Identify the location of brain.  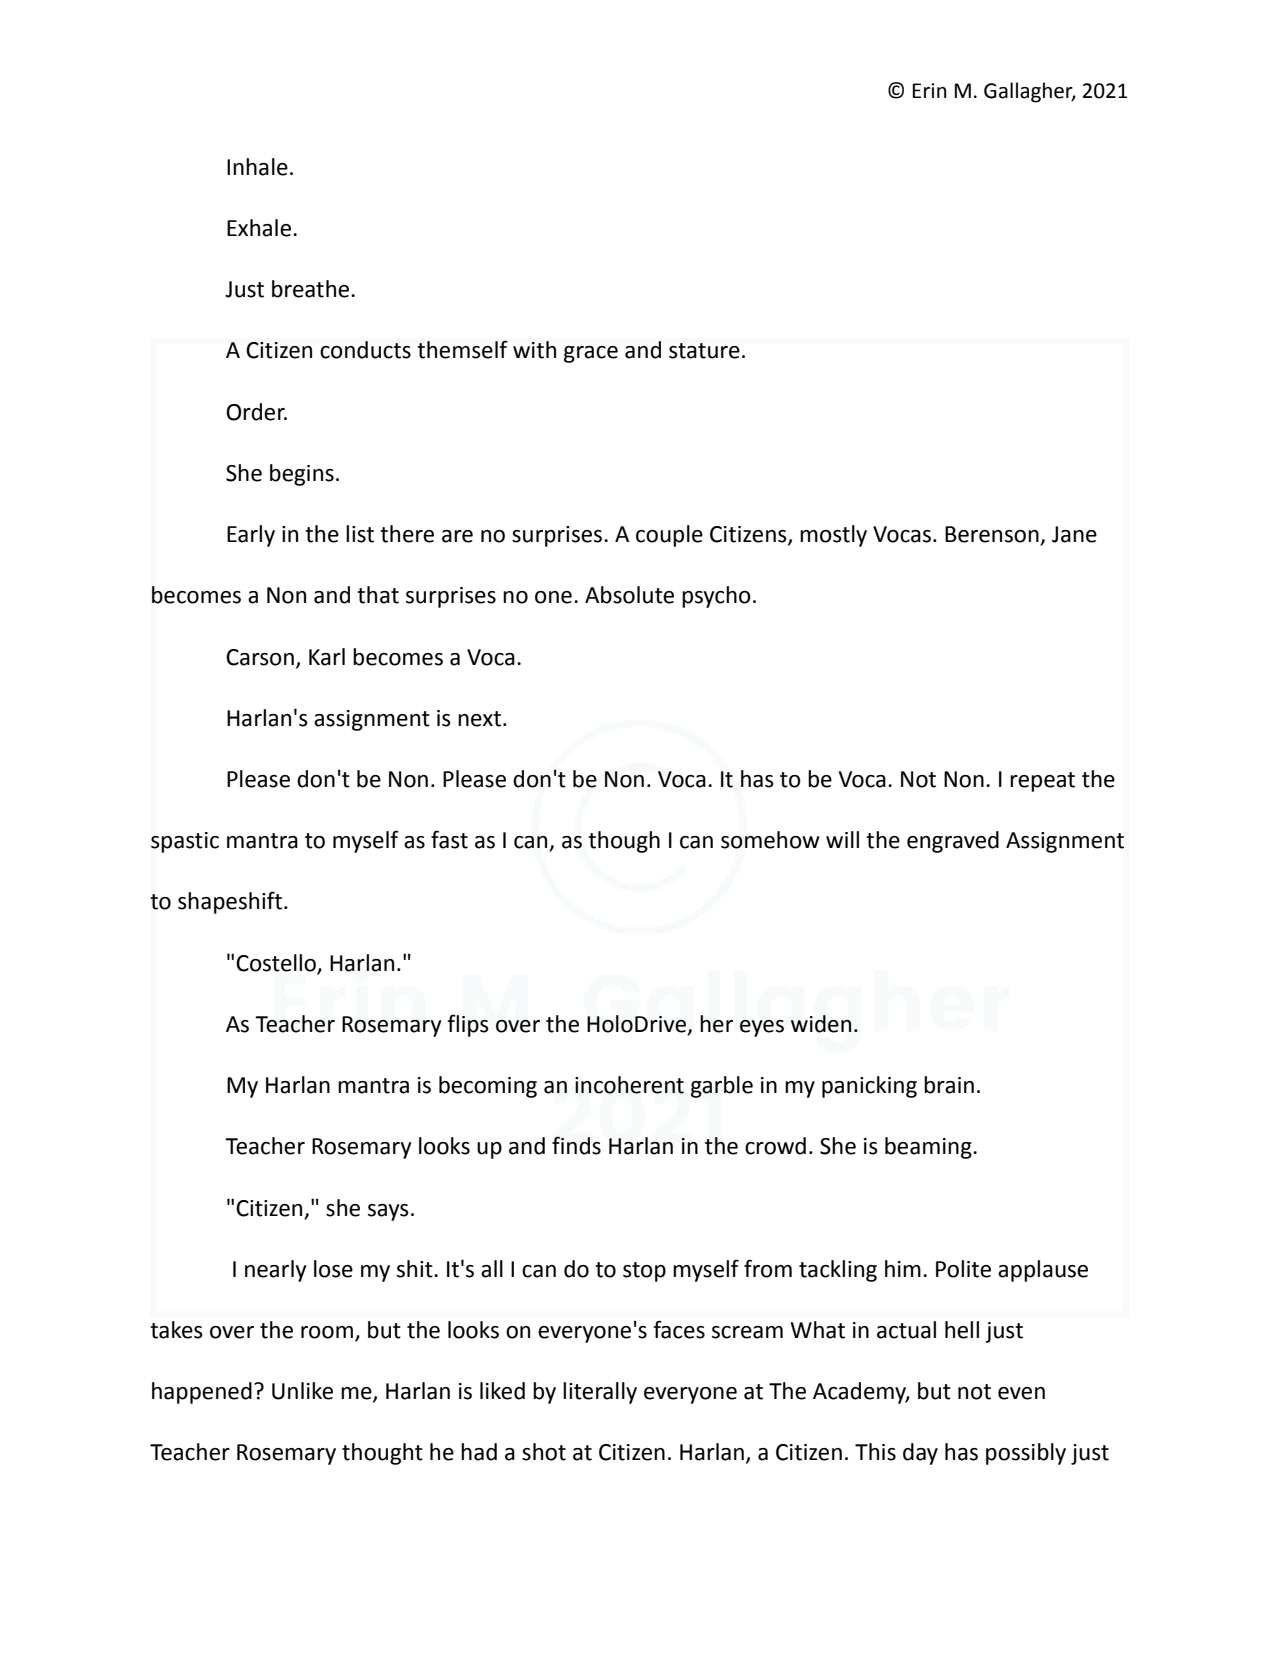
(949, 1085).
